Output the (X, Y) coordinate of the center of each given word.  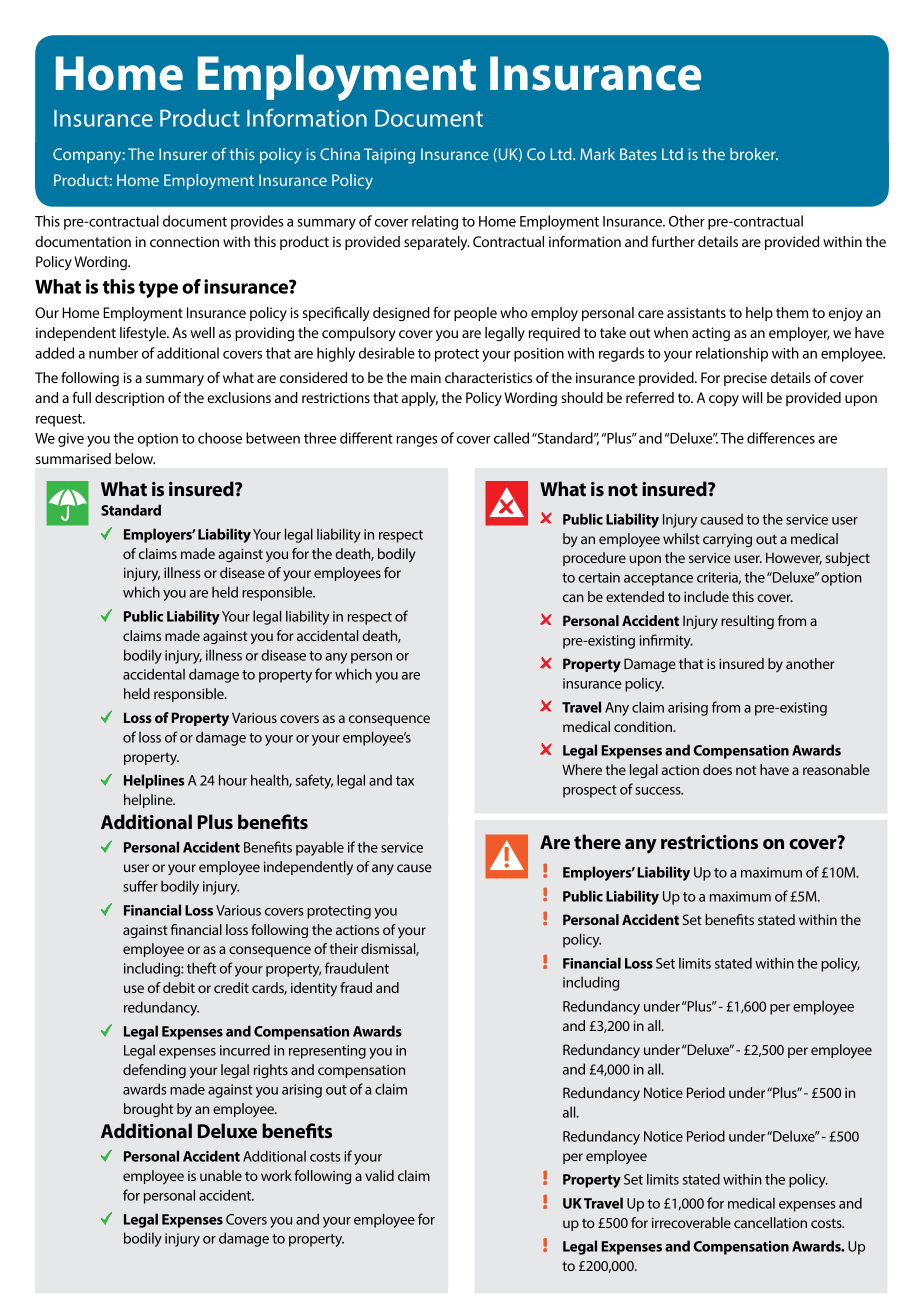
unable (221, 1175)
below (135, 458)
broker (754, 154)
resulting (747, 622)
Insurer (183, 154)
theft (201, 968)
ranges (417, 441)
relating (435, 222)
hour (233, 780)
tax (405, 781)
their (343, 948)
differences (781, 438)
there (597, 841)
